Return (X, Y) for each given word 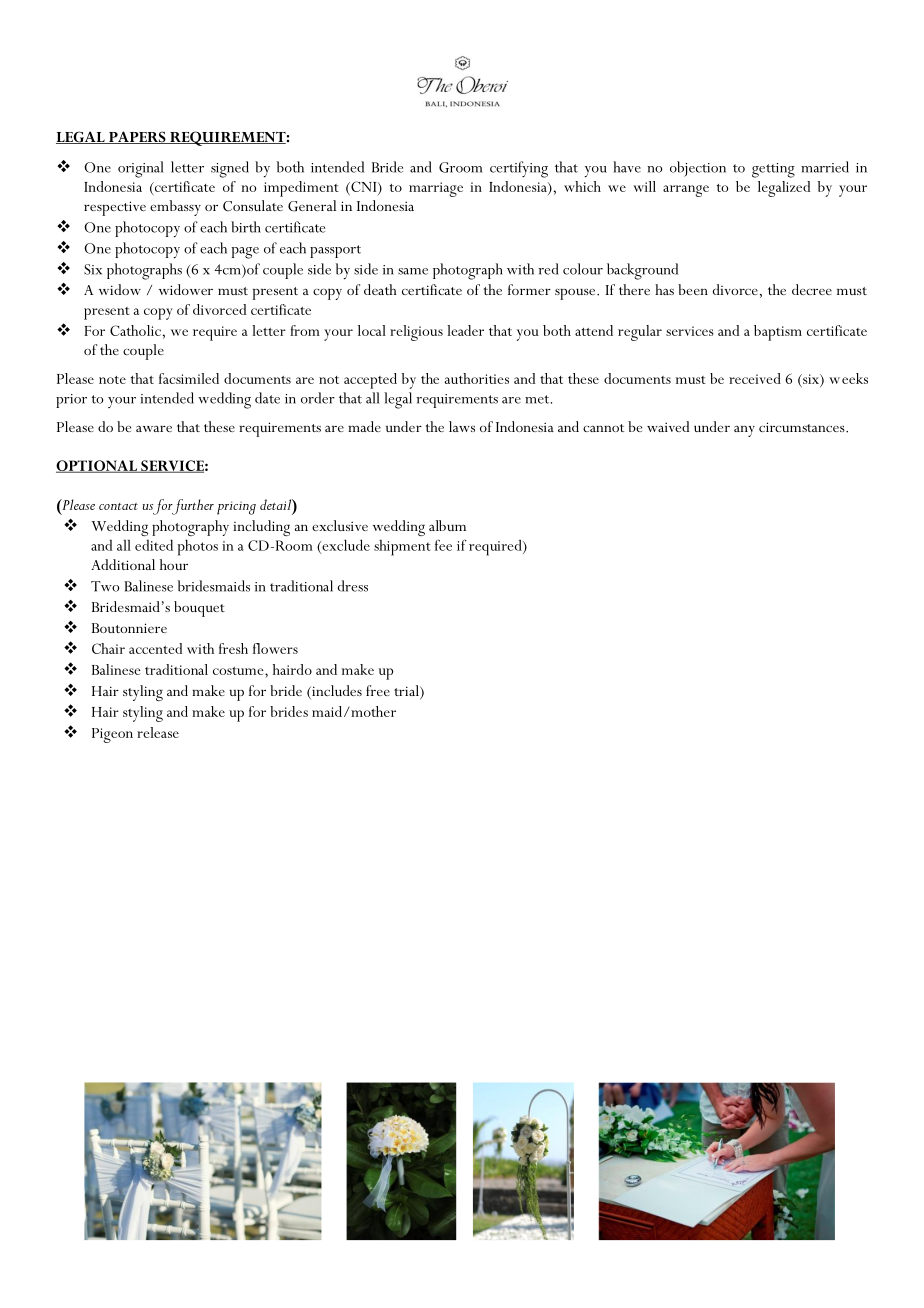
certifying (519, 169)
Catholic (135, 330)
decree (812, 289)
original (141, 169)
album (447, 525)
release (158, 732)
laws (462, 426)
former (529, 289)
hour (174, 564)
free (378, 690)
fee (443, 545)
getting (773, 170)
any (744, 431)
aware (154, 428)
